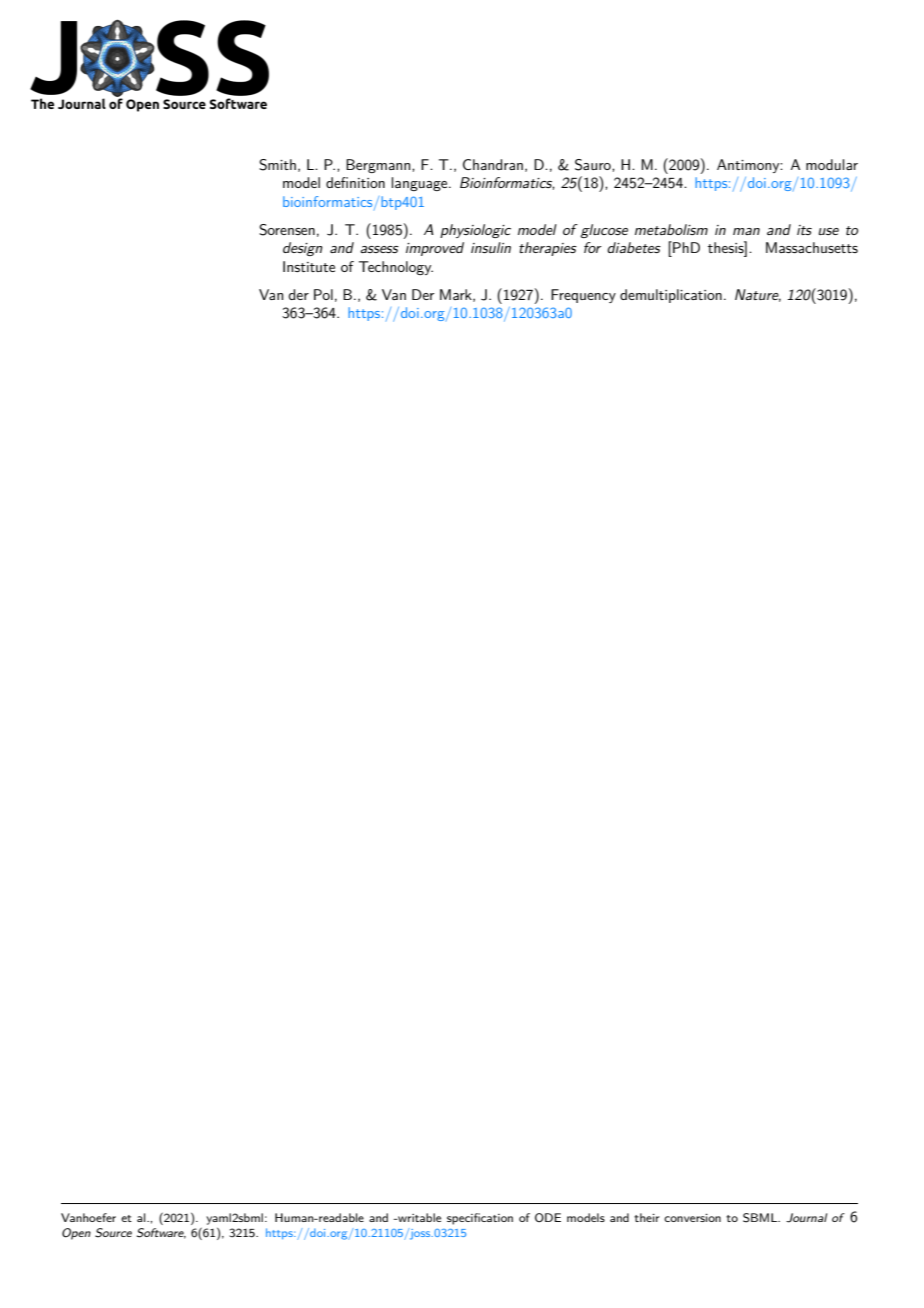 This screenshot has height=1308, width=924. What do you see at coordinates (758, 295) in the screenshot?
I see `Nature` at bounding box center [758, 295].
